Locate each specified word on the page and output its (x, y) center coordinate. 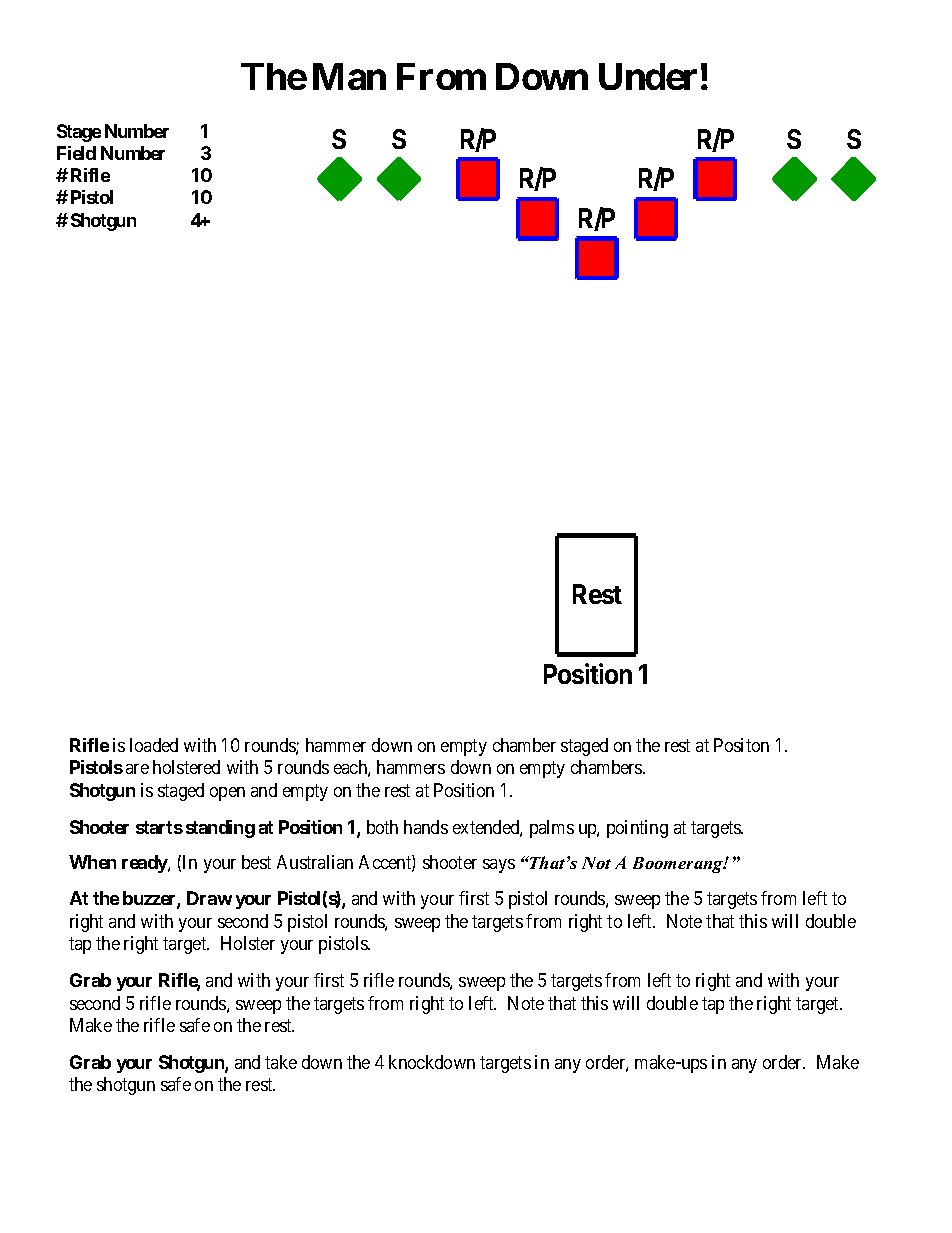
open (227, 794)
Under (648, 76)
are (137, 769)
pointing (637, 829)
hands (426, 827)
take (281, 1062)
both (382, 827)
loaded (154, 745)
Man (349, 76)
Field (76, 153)
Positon (741, 745)
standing (220, 829)
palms (552, 829)
